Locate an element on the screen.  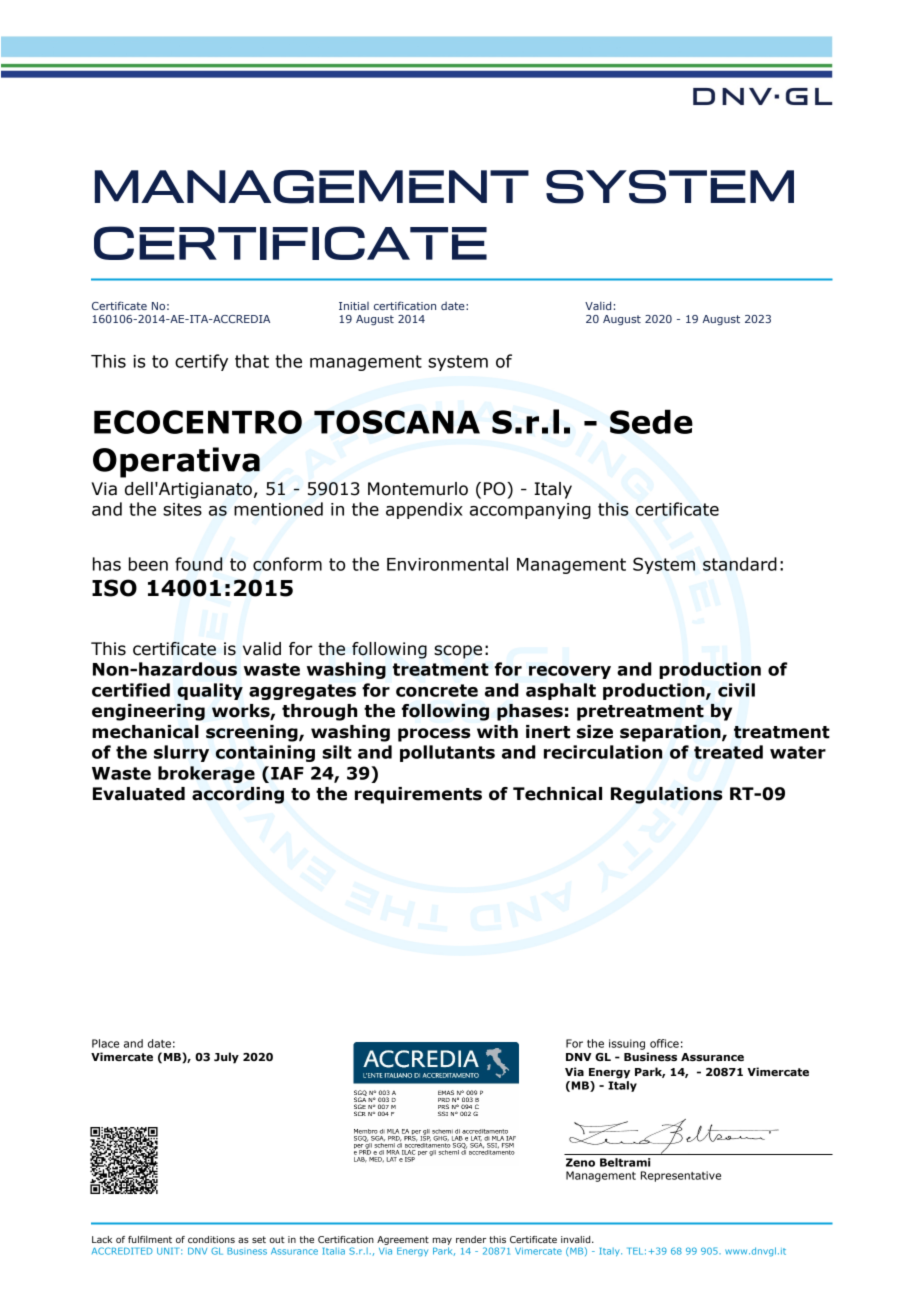
civil is located at coordinates (736, 690).
